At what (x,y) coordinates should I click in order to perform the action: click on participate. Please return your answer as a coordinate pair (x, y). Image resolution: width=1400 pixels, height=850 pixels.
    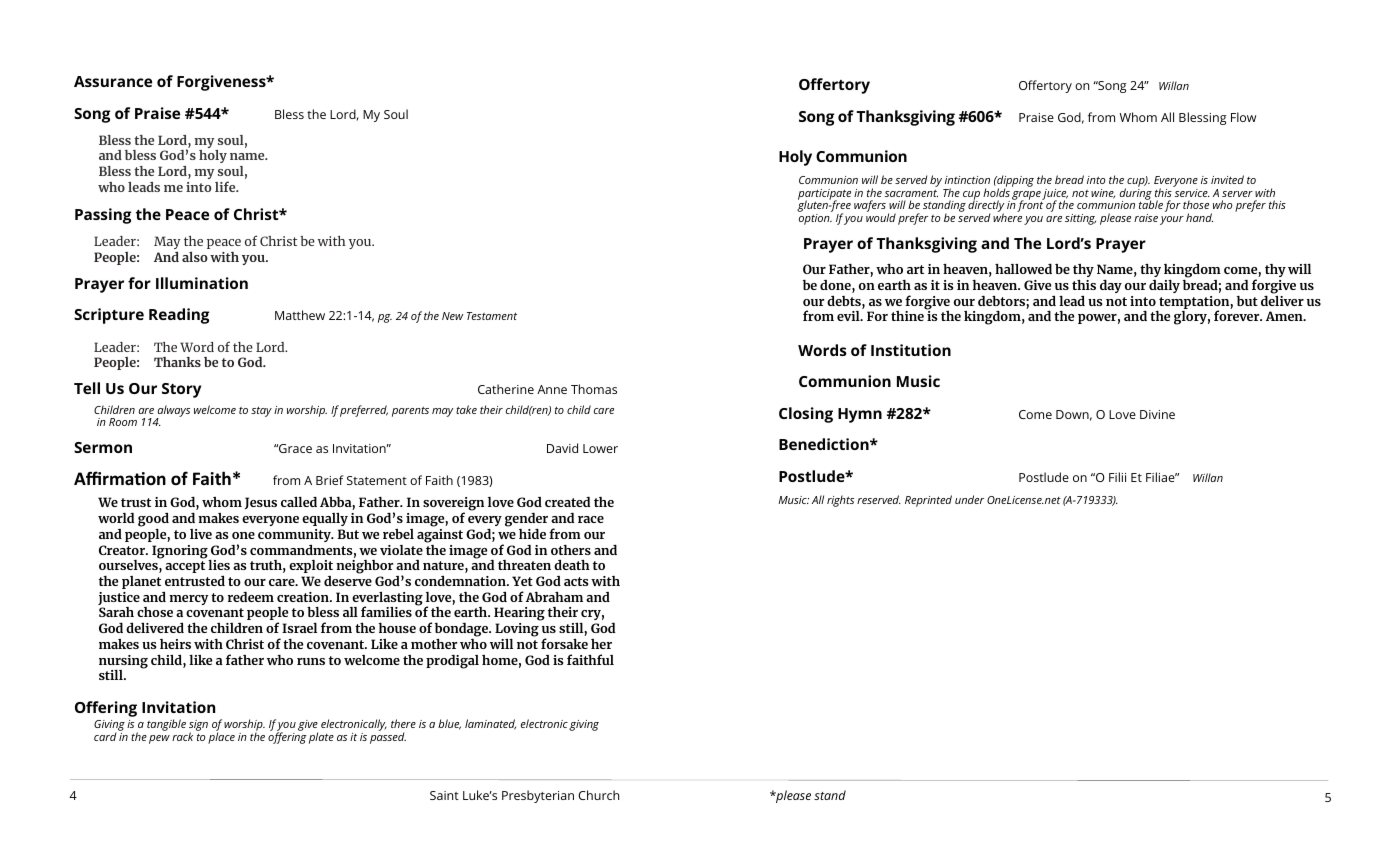
    Looking at the image, I should click on (824, 195).
